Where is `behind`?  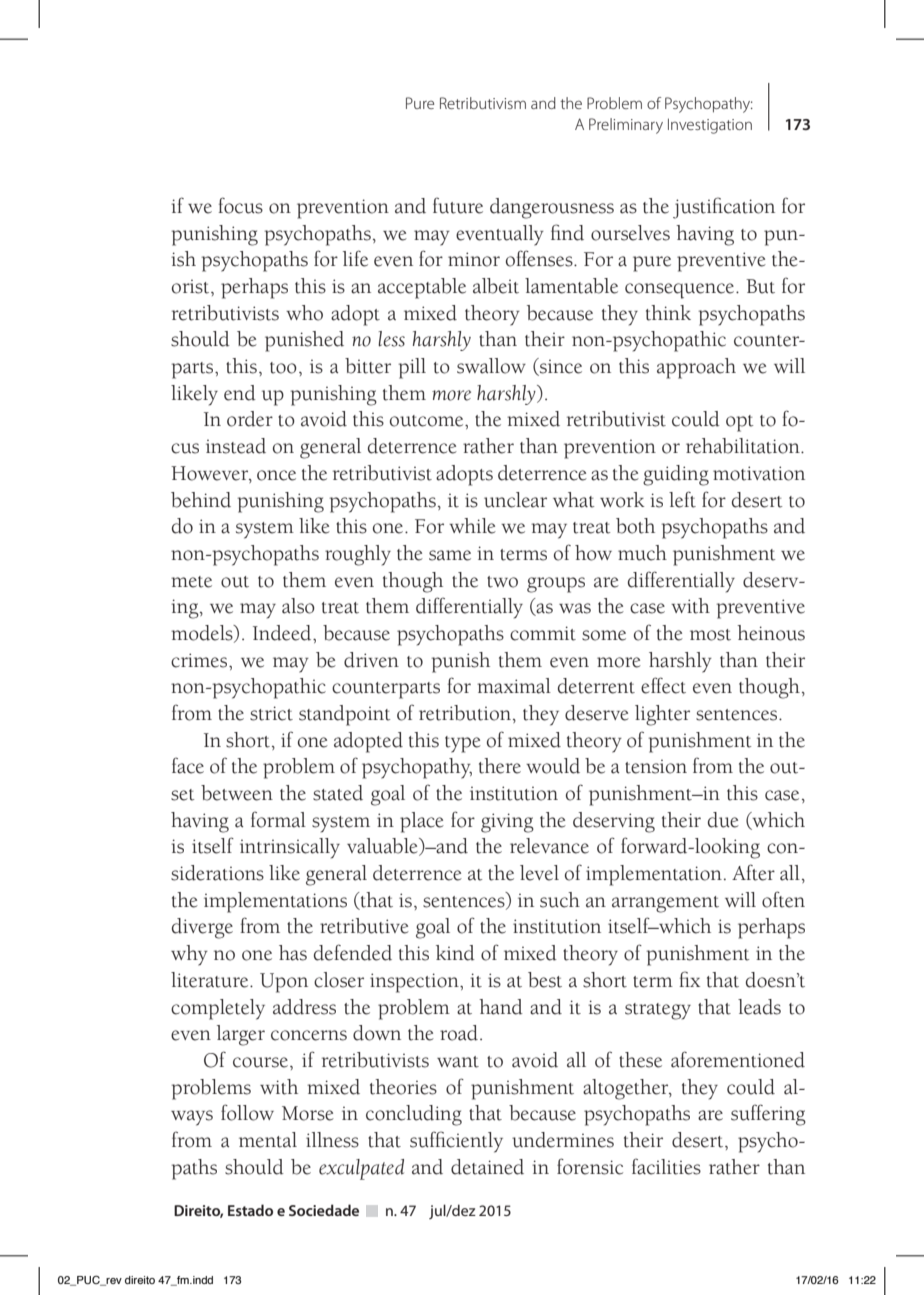 behind is located at coordinates (201, 500).
